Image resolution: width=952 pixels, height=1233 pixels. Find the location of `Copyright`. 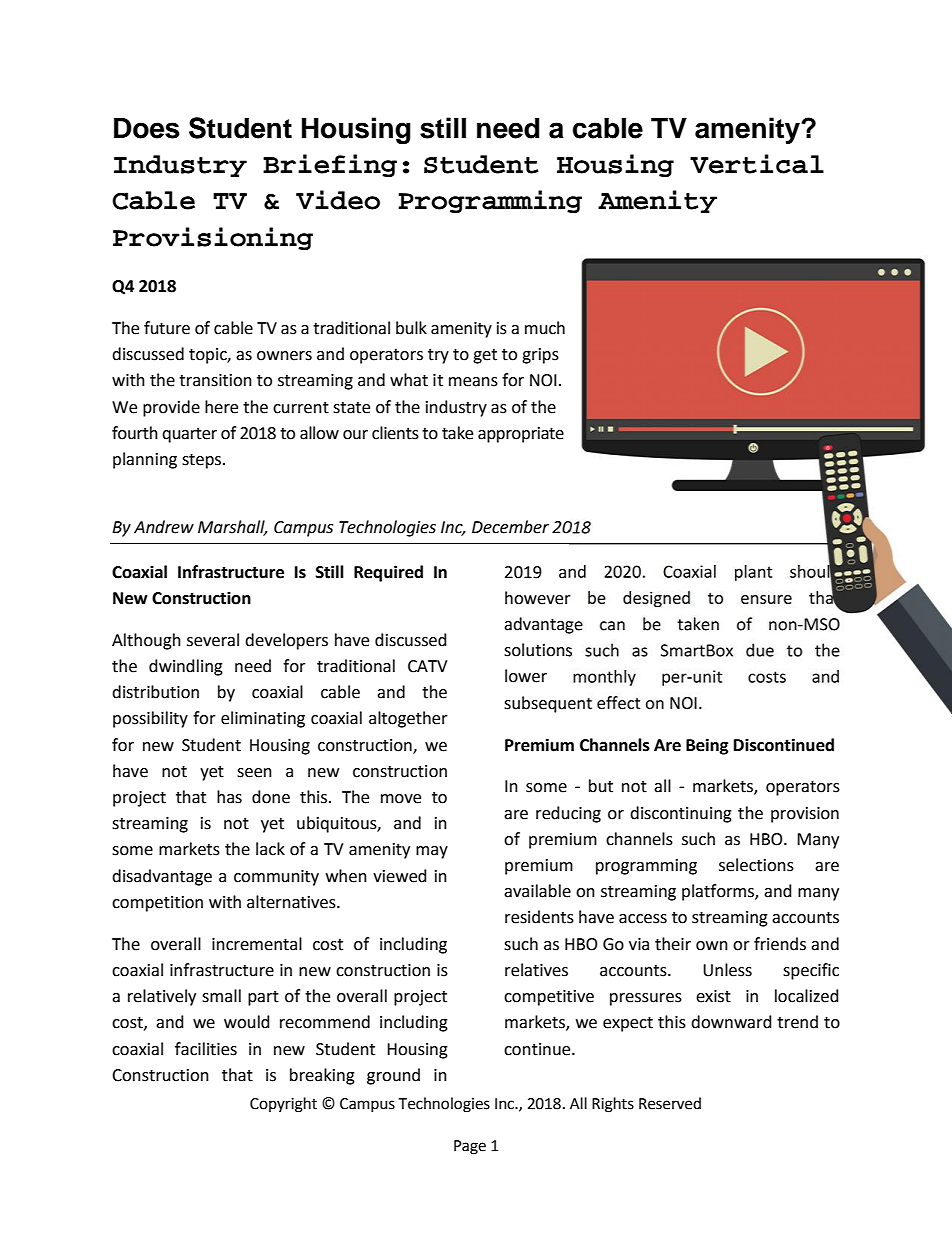

Copyright is located at coordinates (283, 1105).
